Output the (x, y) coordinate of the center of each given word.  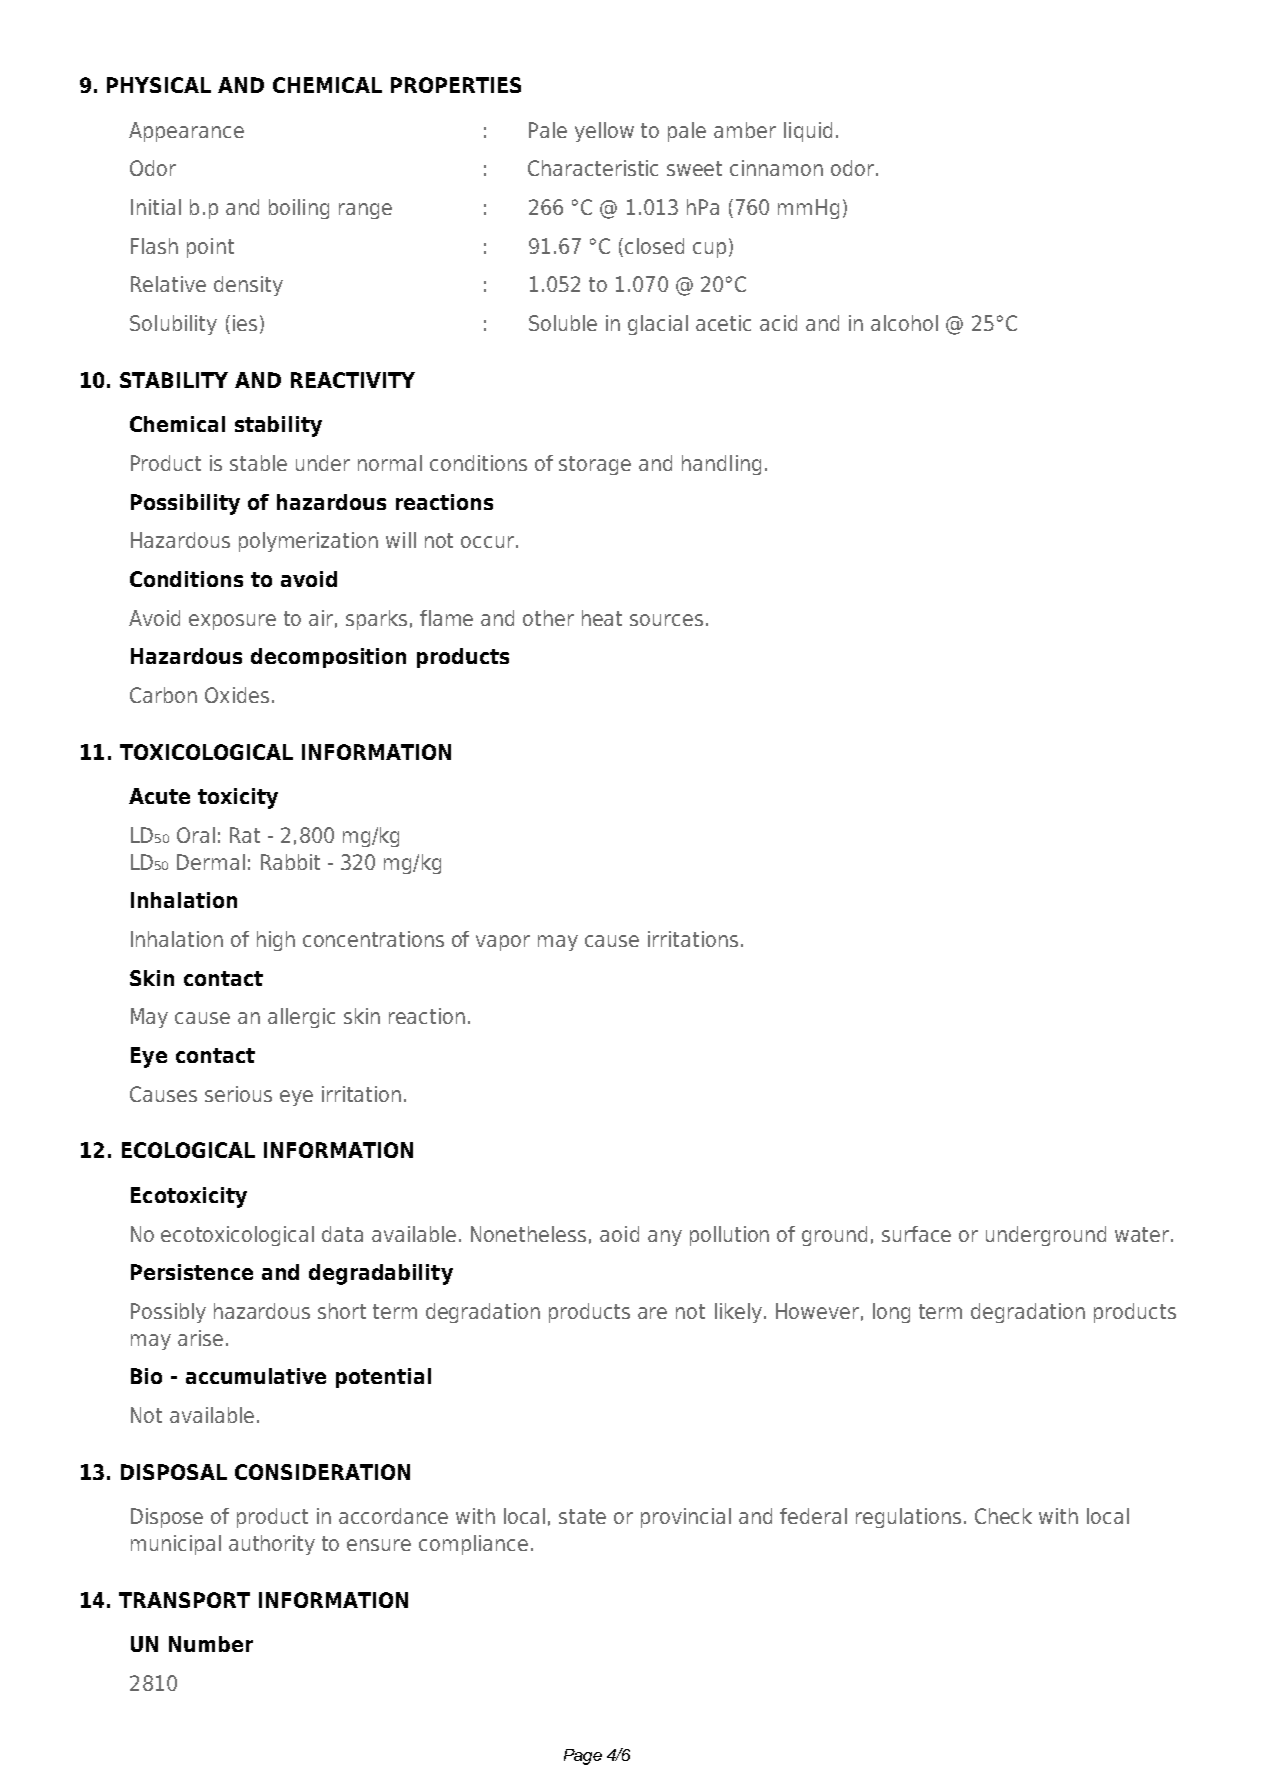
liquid (808, 132)
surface (916, 1234)
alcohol (904, 323)
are (652, 1313)
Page (583, 1757)
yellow (604, 132)
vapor (503, 943)
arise (200, 1338)
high (276, 941)
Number (211, 1644)
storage (595, 465)
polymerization (308, 542)
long (891, 1313)
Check (1003, 1516)
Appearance (186, 132)
